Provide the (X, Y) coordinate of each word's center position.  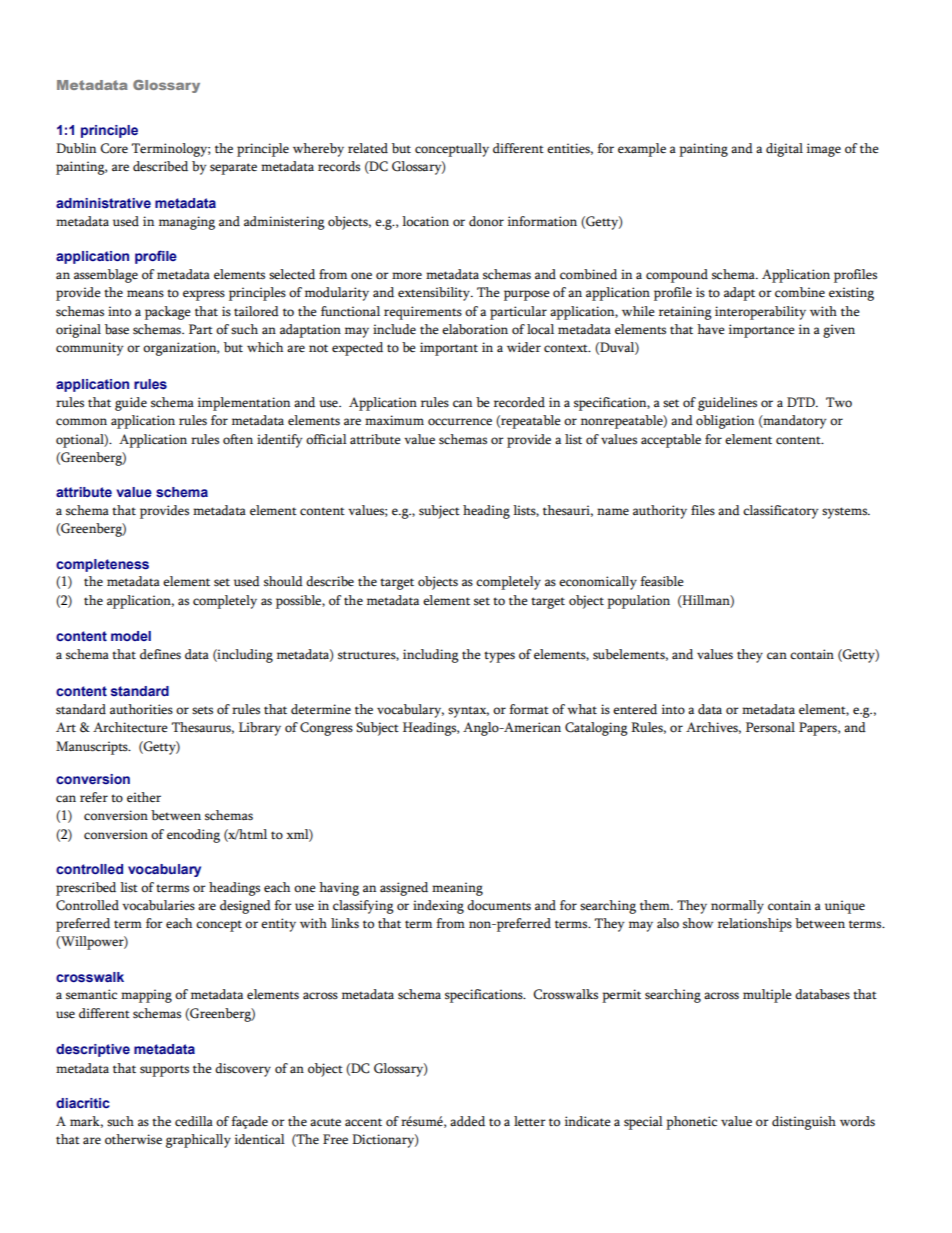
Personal (770, 727)
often (238, 439)
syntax (468, 712)
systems (846, 513)
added (467, 1121)
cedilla (194, 1121)
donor (486, 221)
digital (784, 150)
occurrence (460, 422)
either (144, 797)
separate (233, 169)
